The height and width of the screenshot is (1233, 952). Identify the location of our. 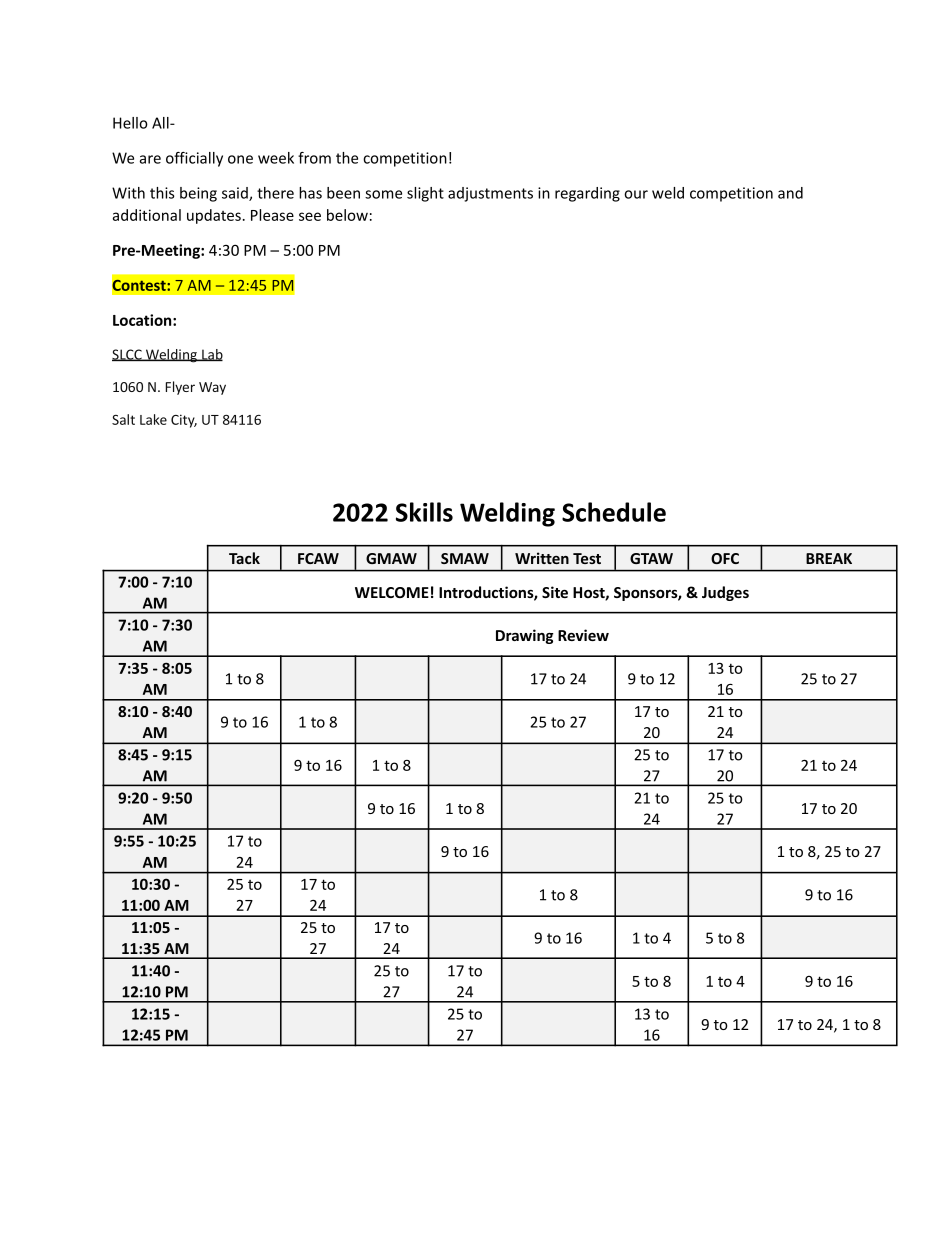
(636, 194).
